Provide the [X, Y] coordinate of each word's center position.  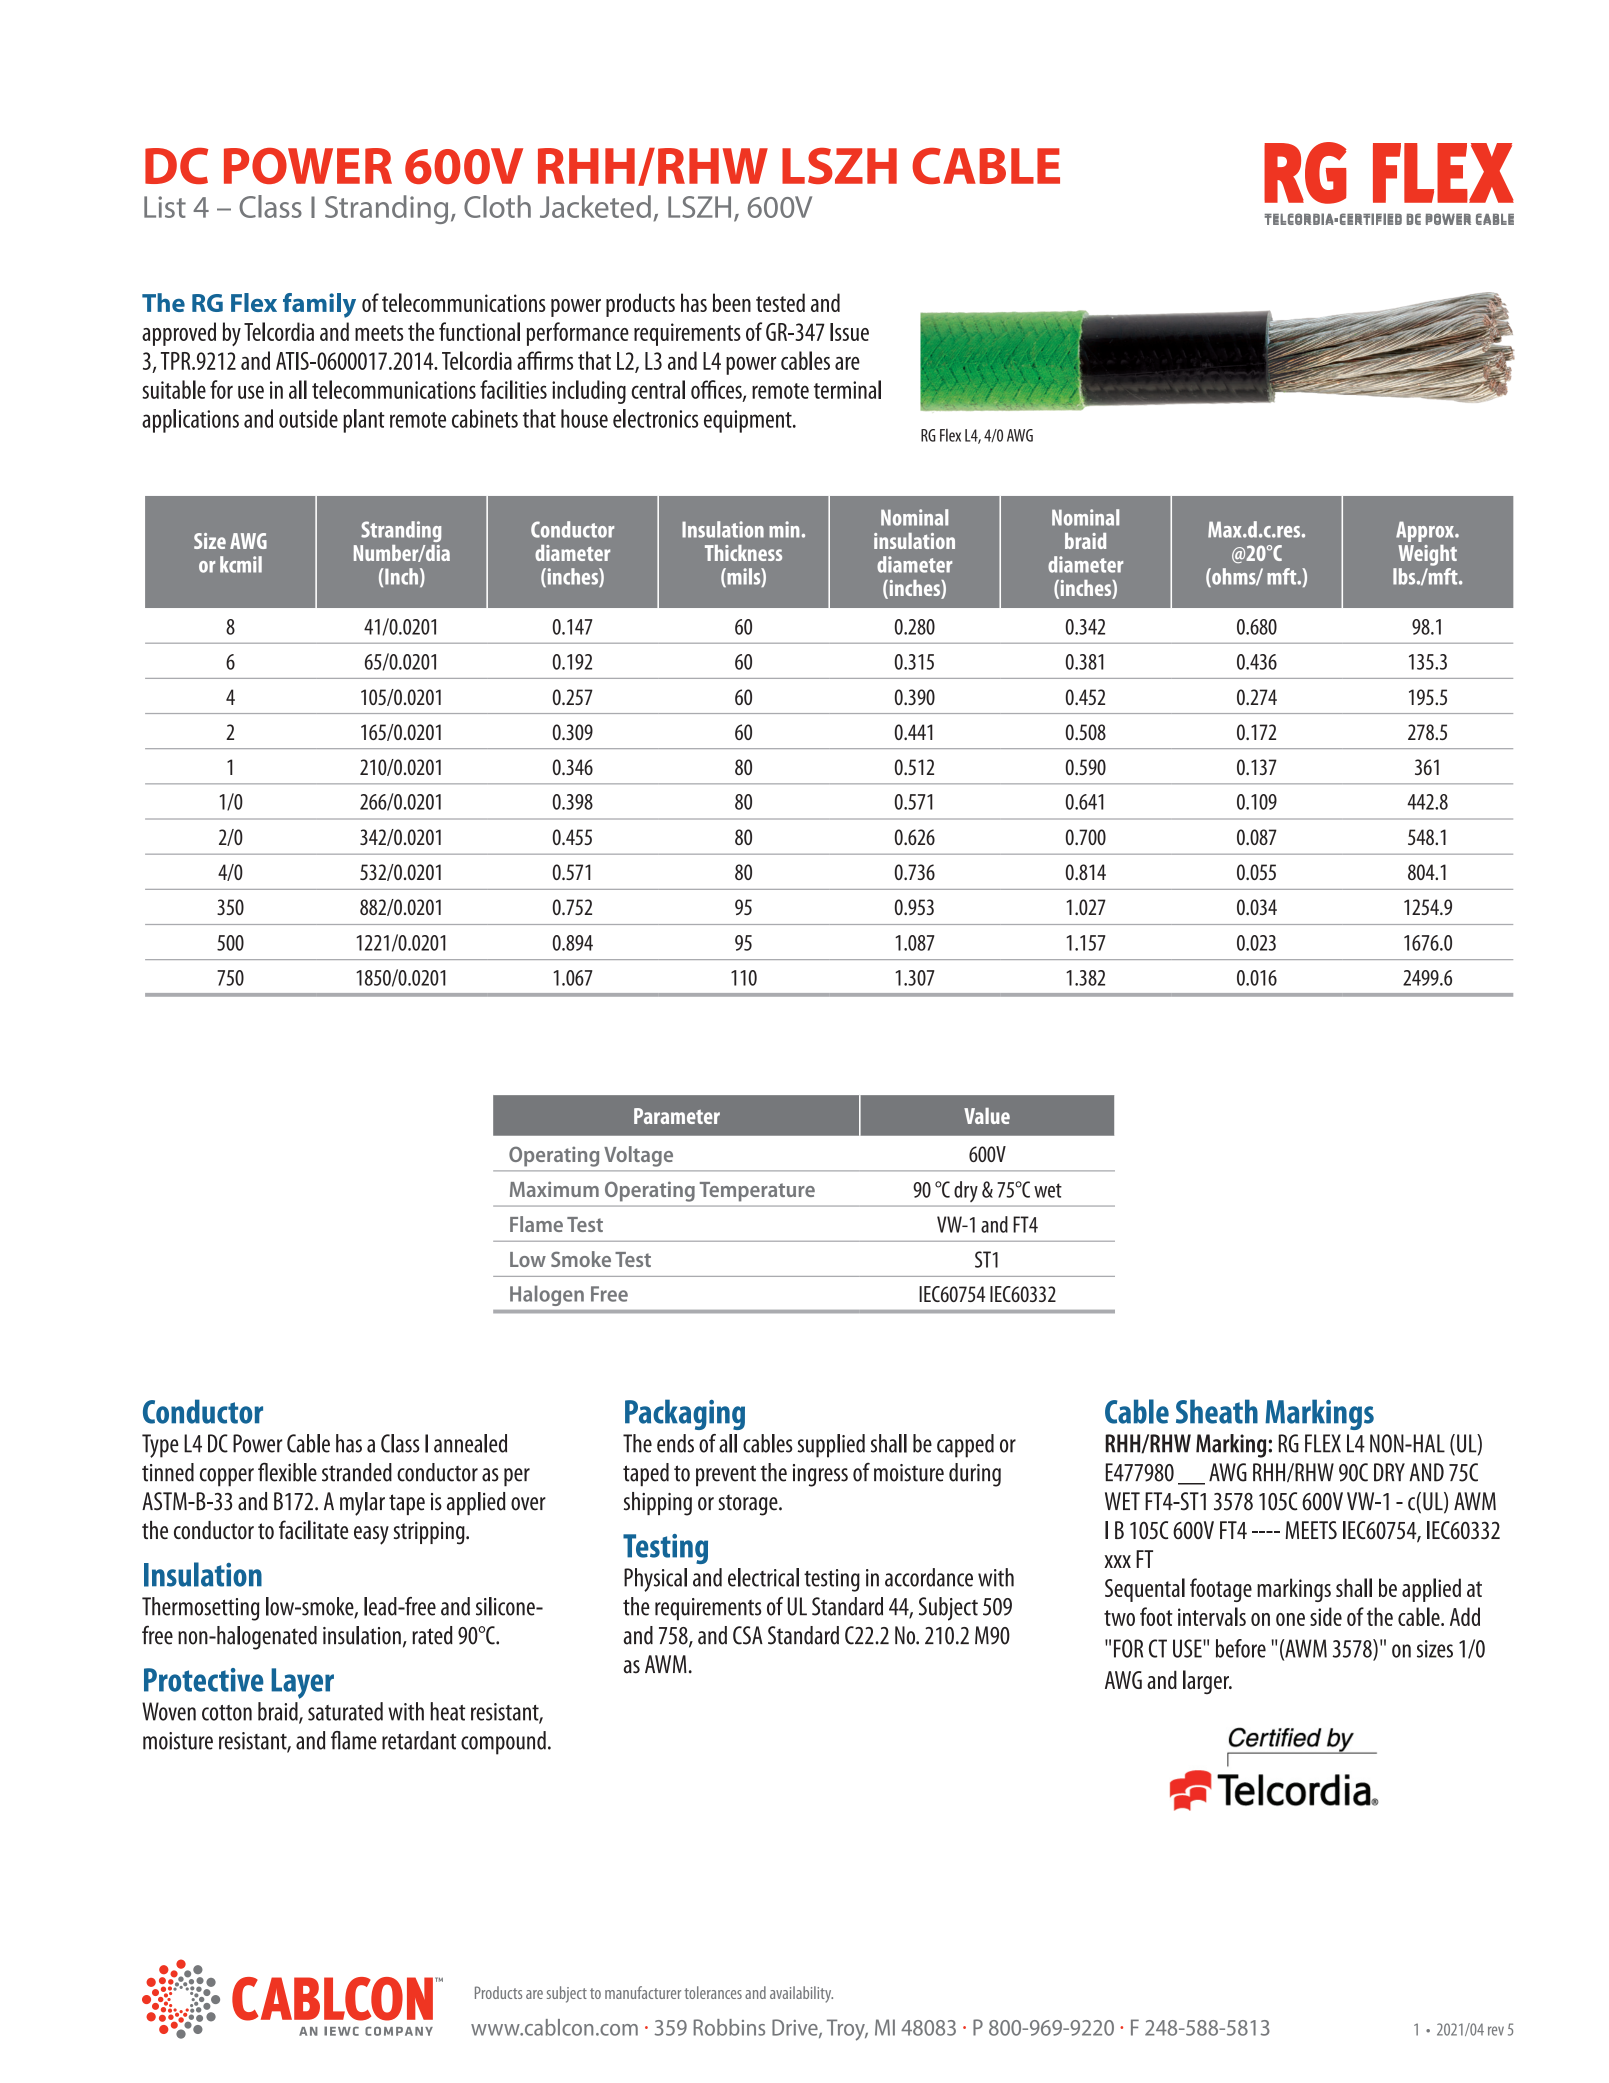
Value [987, 1116]
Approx [1426, 531]
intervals [1212, 1616]
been [732, 302]
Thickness [743, 553]
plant [364, 421]
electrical [763, 1577]
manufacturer [643, 1992]
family [319, 305]
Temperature [757, 1192]
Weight [1427, 555]
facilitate [313, 1530]
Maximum [554, 1189]
